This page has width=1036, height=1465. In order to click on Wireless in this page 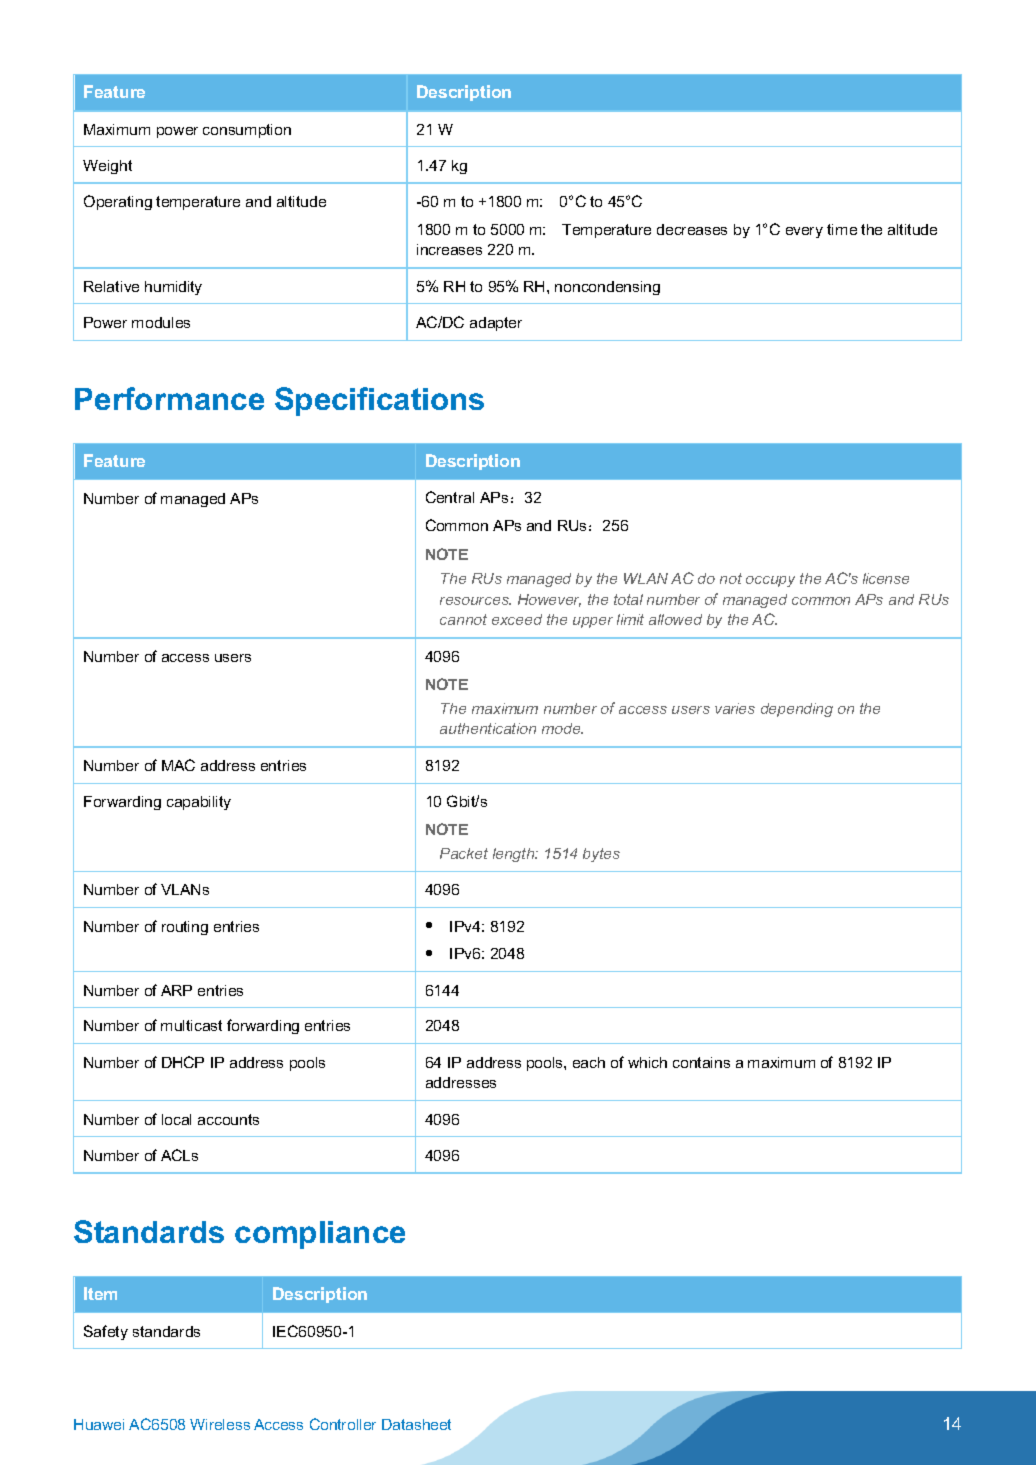, I will do `click(220, 1424)`.
